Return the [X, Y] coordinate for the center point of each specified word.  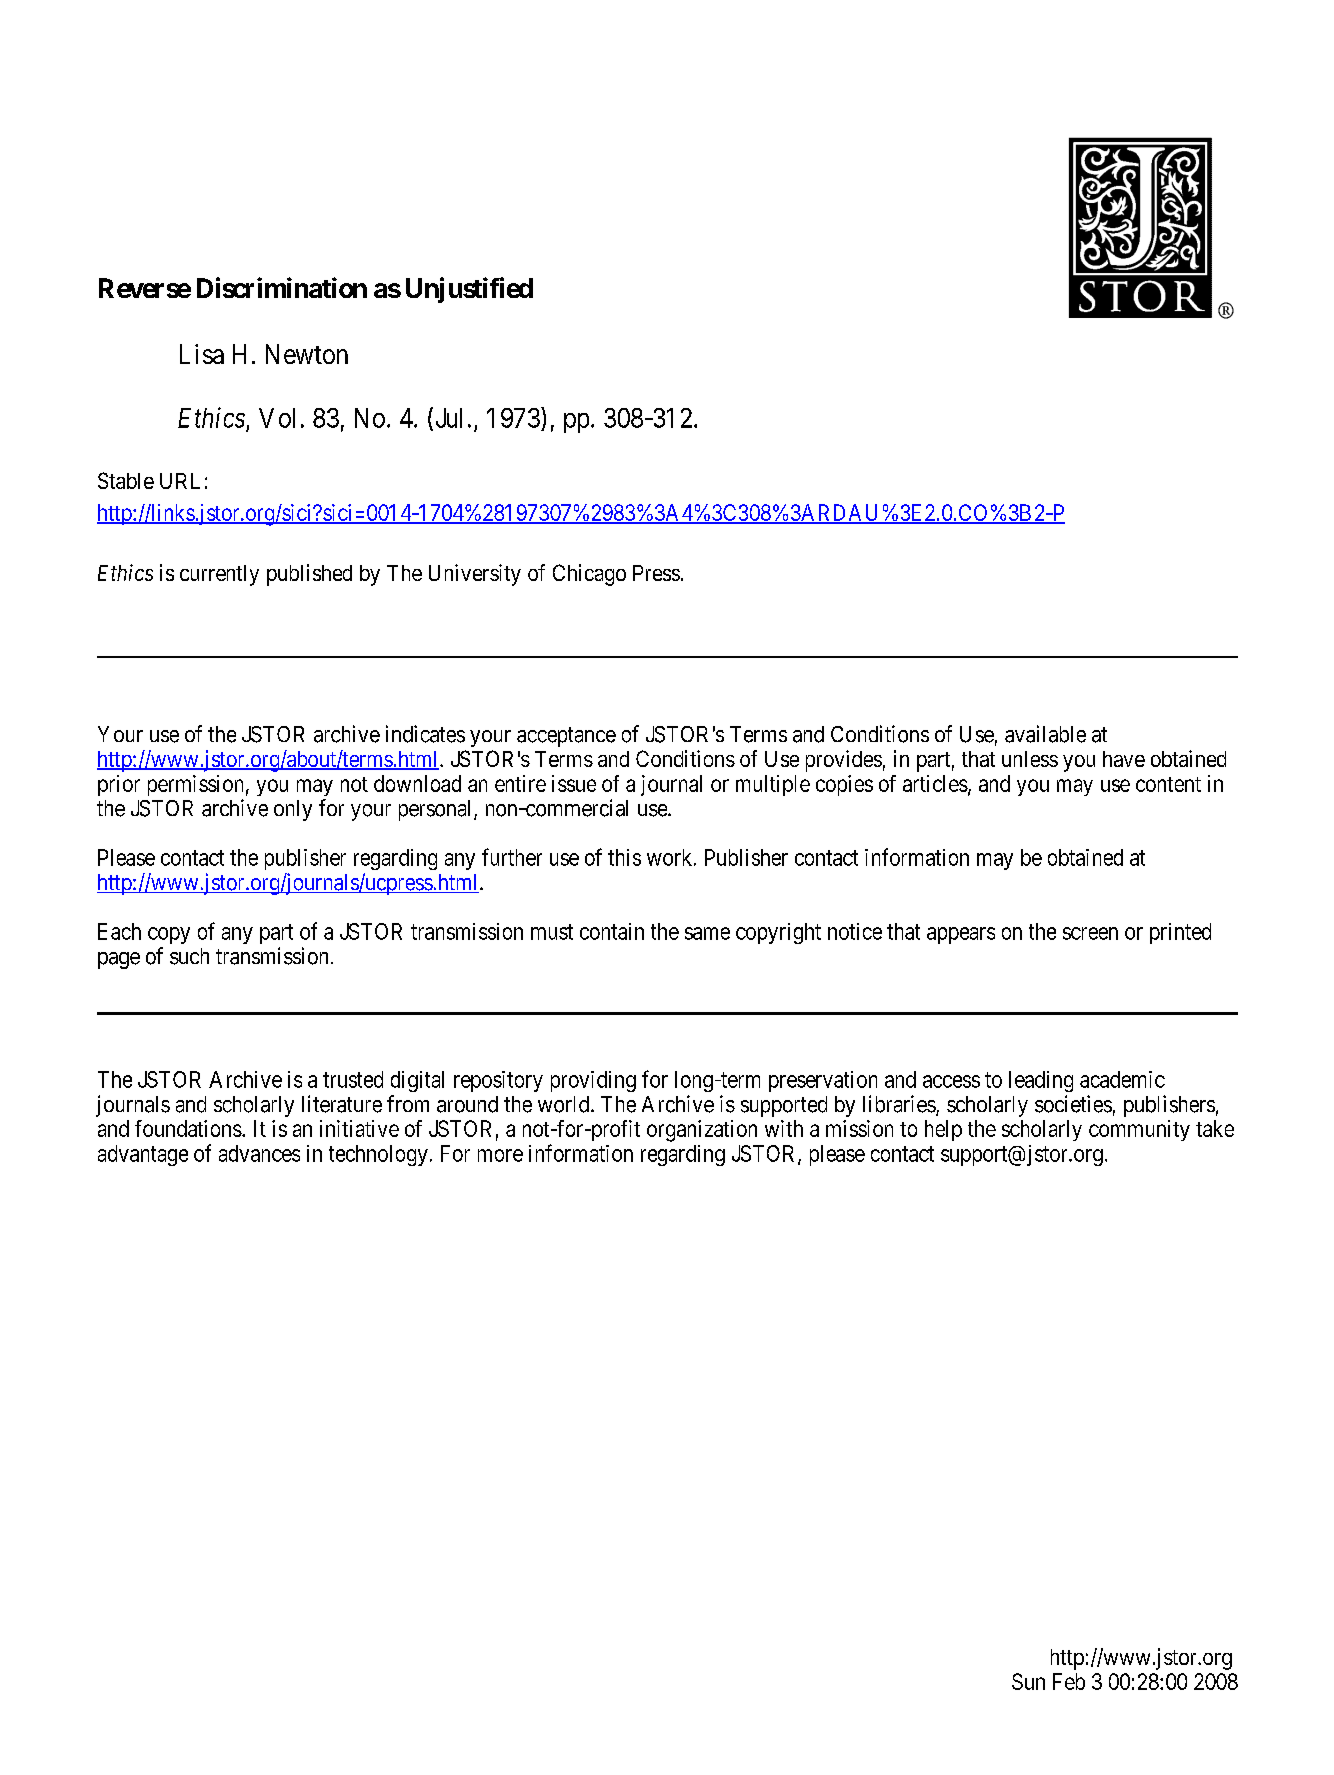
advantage [143, 1155]
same [707, 933]
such [189, 956]
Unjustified [469, 290]
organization [702, 1131]
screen [1090, 933]
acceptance [566, 737]
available [1045, 734]
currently [219, 575]
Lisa [202, 354]
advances [259, 1153]
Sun [1028, 1681]
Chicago [589, 575]
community [1139, 1130]
